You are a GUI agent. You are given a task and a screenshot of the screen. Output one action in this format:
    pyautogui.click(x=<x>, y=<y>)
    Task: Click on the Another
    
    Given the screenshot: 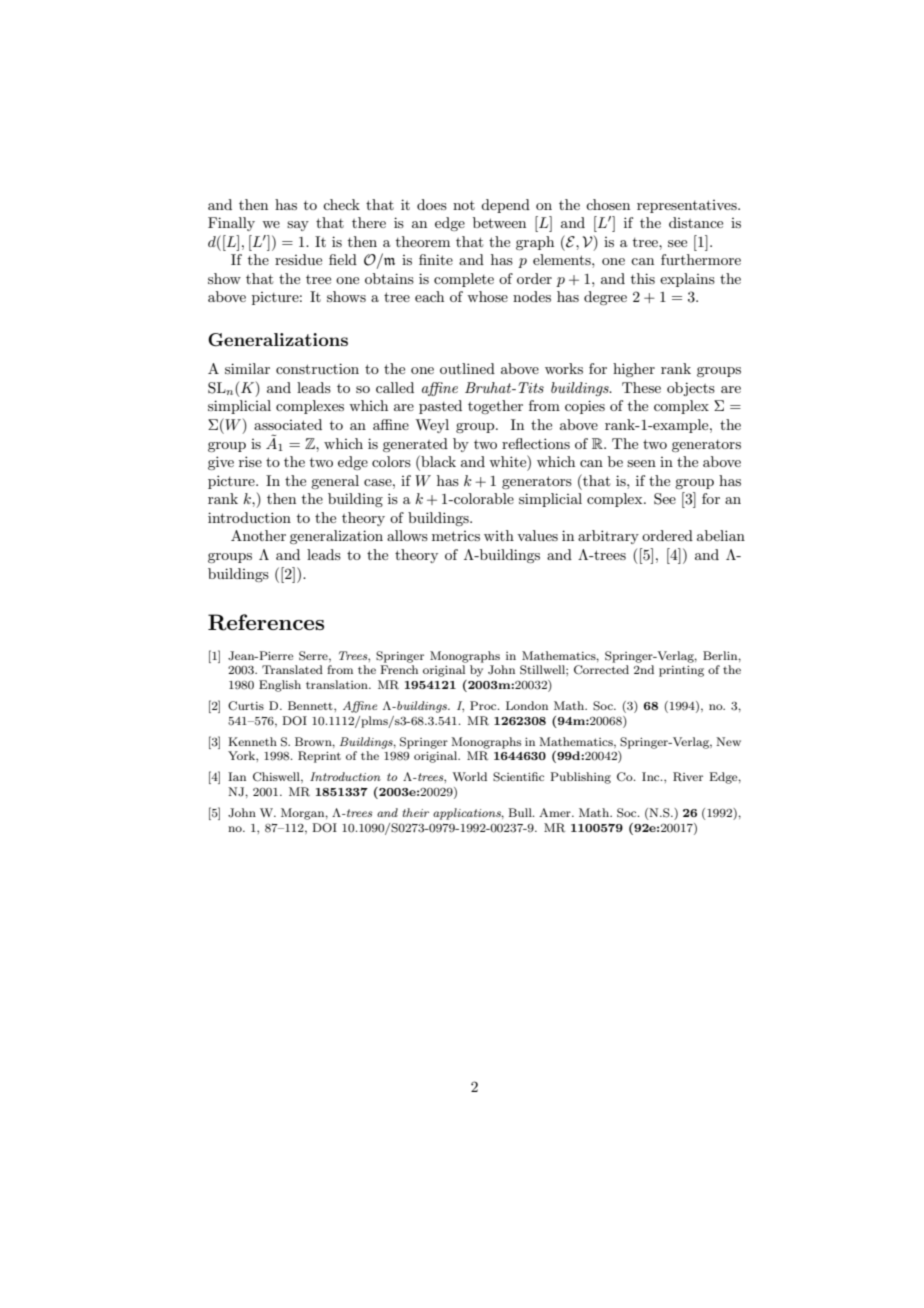 What is the action you would take?
    pyautogui.click(x=258, y=535)
